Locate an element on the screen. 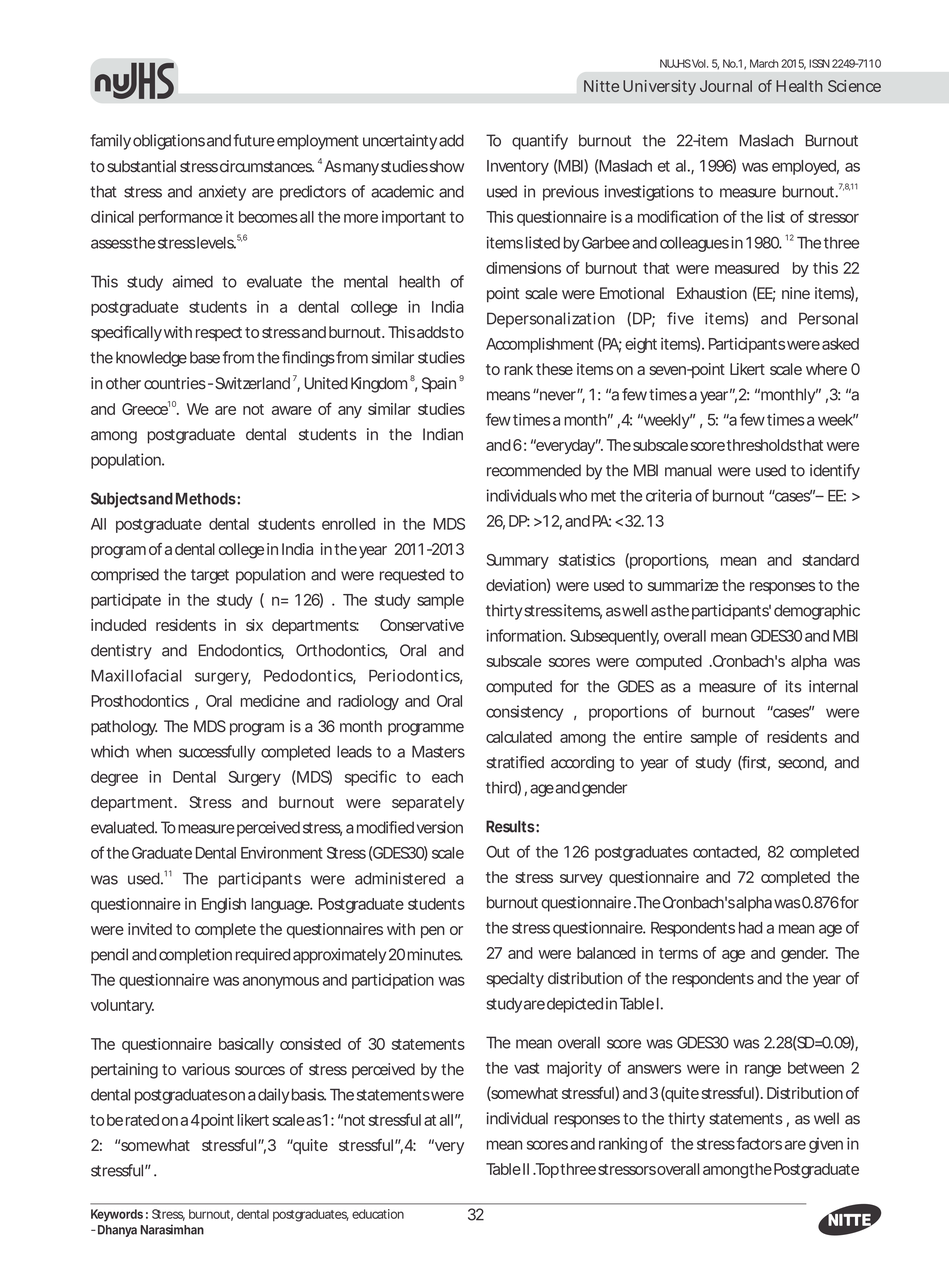  Keywords is located at coordinates (117, 1215).
